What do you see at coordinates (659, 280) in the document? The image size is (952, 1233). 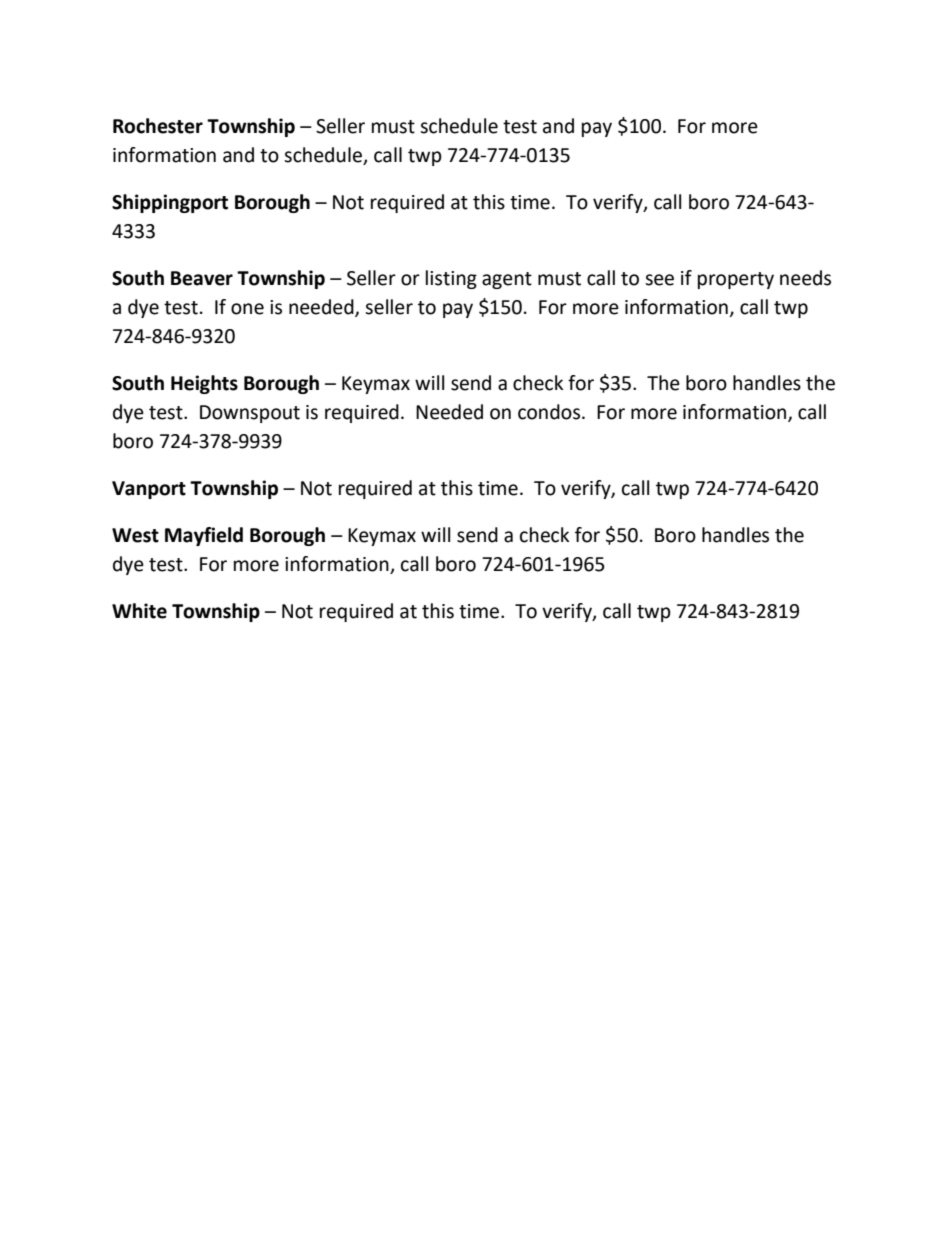 I see `see` at bounding box center [659, 280].
